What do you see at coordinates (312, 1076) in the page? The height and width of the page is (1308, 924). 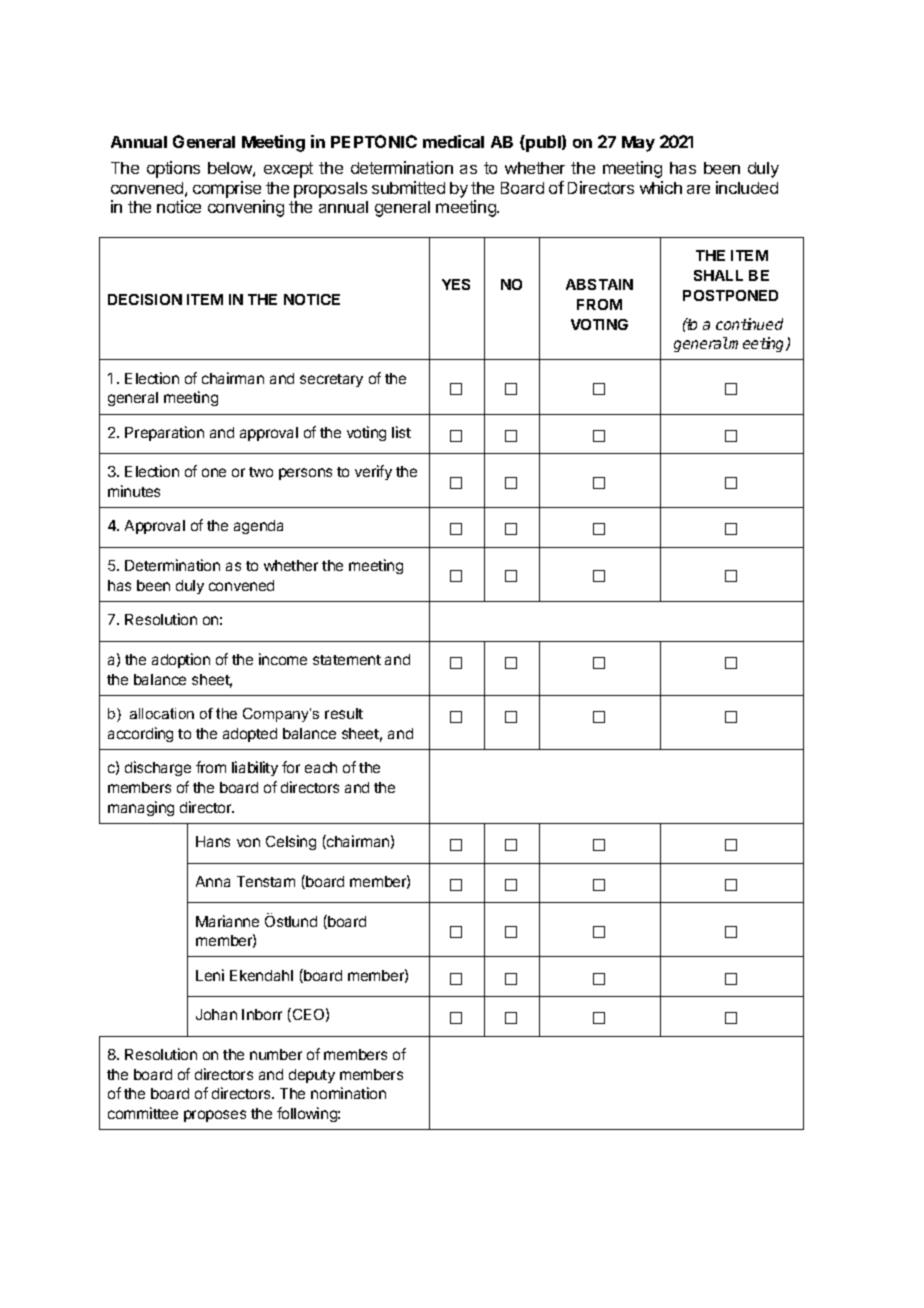 I see `deputy` at bounding box center [312, 1076].
